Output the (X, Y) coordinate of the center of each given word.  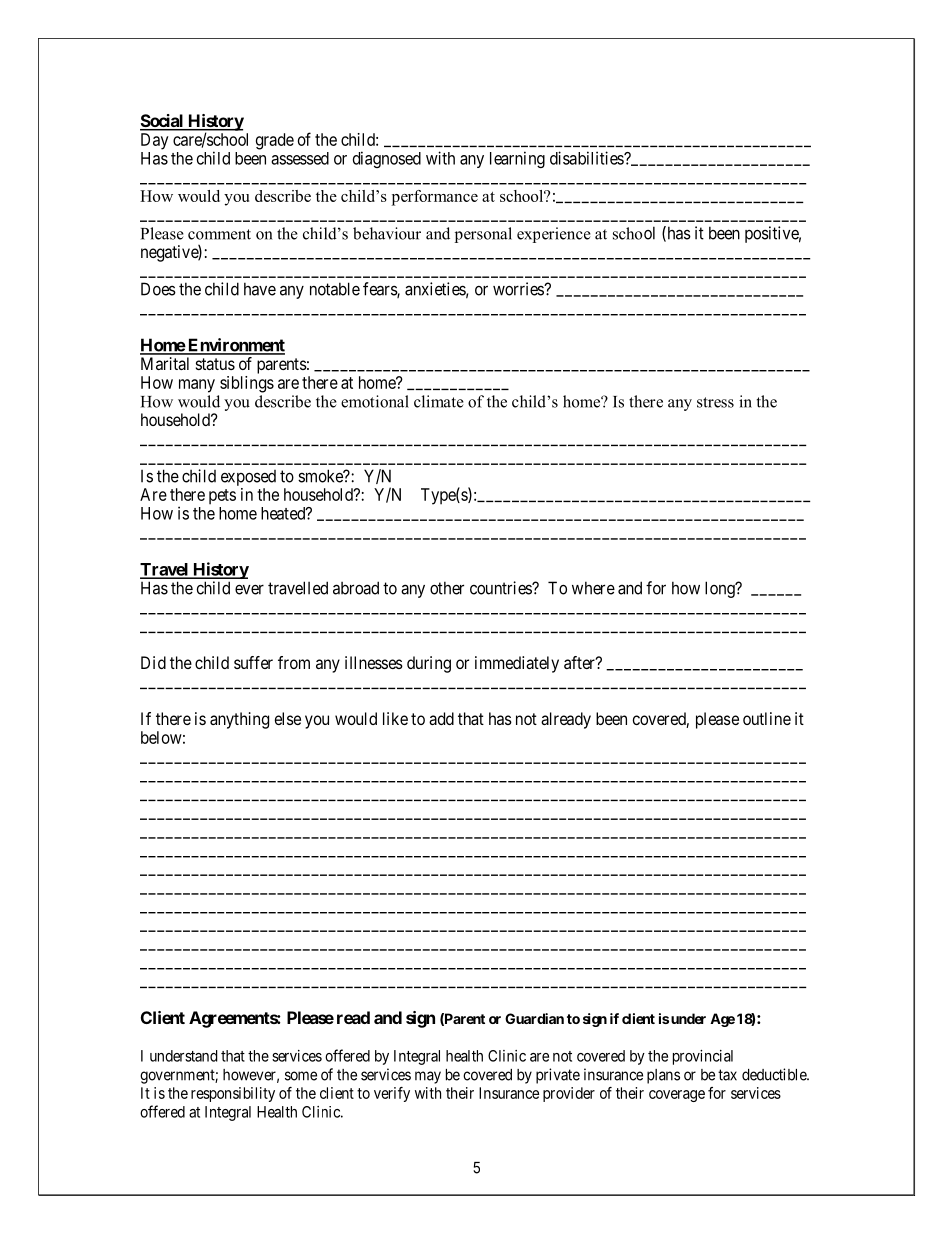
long (721, 589)
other (447, 588)
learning (517, 159)
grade (275, 141)
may (428, 1077)
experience (554, 235)
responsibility (233, 1094)
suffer (253, 662)
